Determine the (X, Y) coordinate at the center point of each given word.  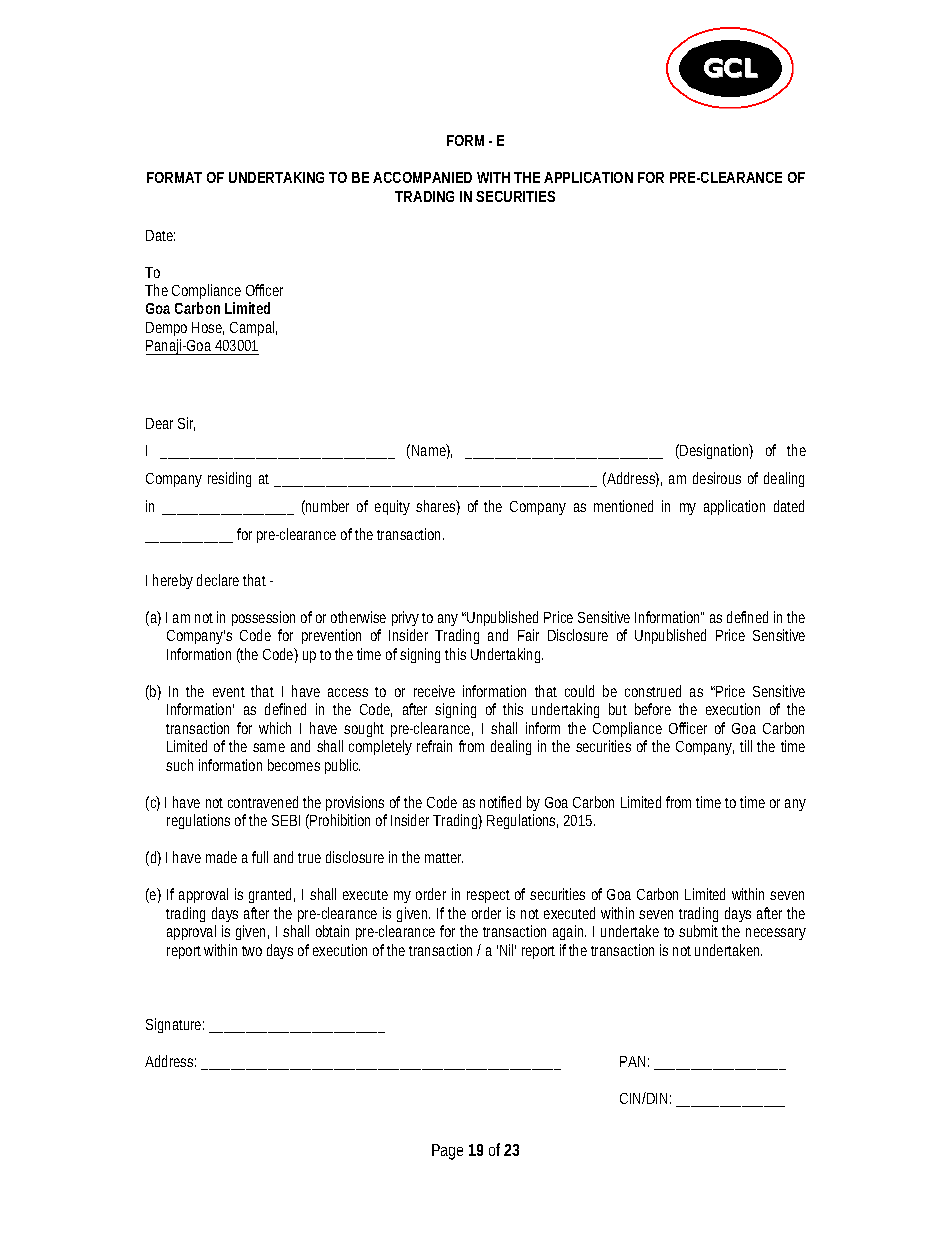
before (653, 709)
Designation (716, 451)
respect (488, 896)
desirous (717, 478)
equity (392, 507)
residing (229, 479)
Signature (175, 1025)
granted (272, 895)
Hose (208, 328)
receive (434, 691)
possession (263, 618)
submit (701, 931)
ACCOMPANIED (422, 177)
